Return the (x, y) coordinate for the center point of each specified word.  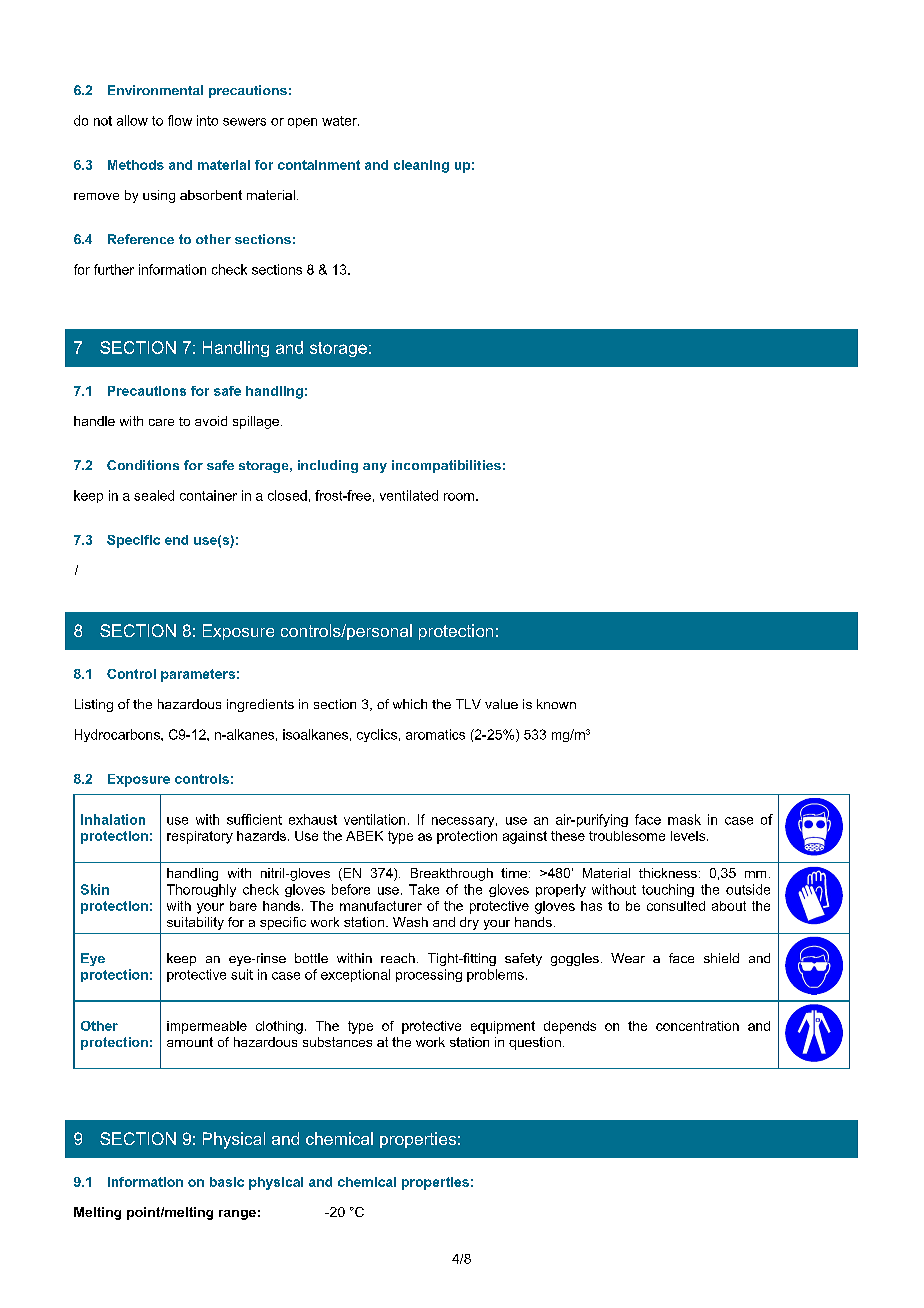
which (410, 704)
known (556, 704)
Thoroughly (201, 890)
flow (180, 120)
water (340, 121)
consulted (676, 906)
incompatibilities (446, 466)
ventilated (409, 495)
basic (227, 1182)
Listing (94, 705)
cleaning (421, 166)
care (161, 422)
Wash (410, 922)
